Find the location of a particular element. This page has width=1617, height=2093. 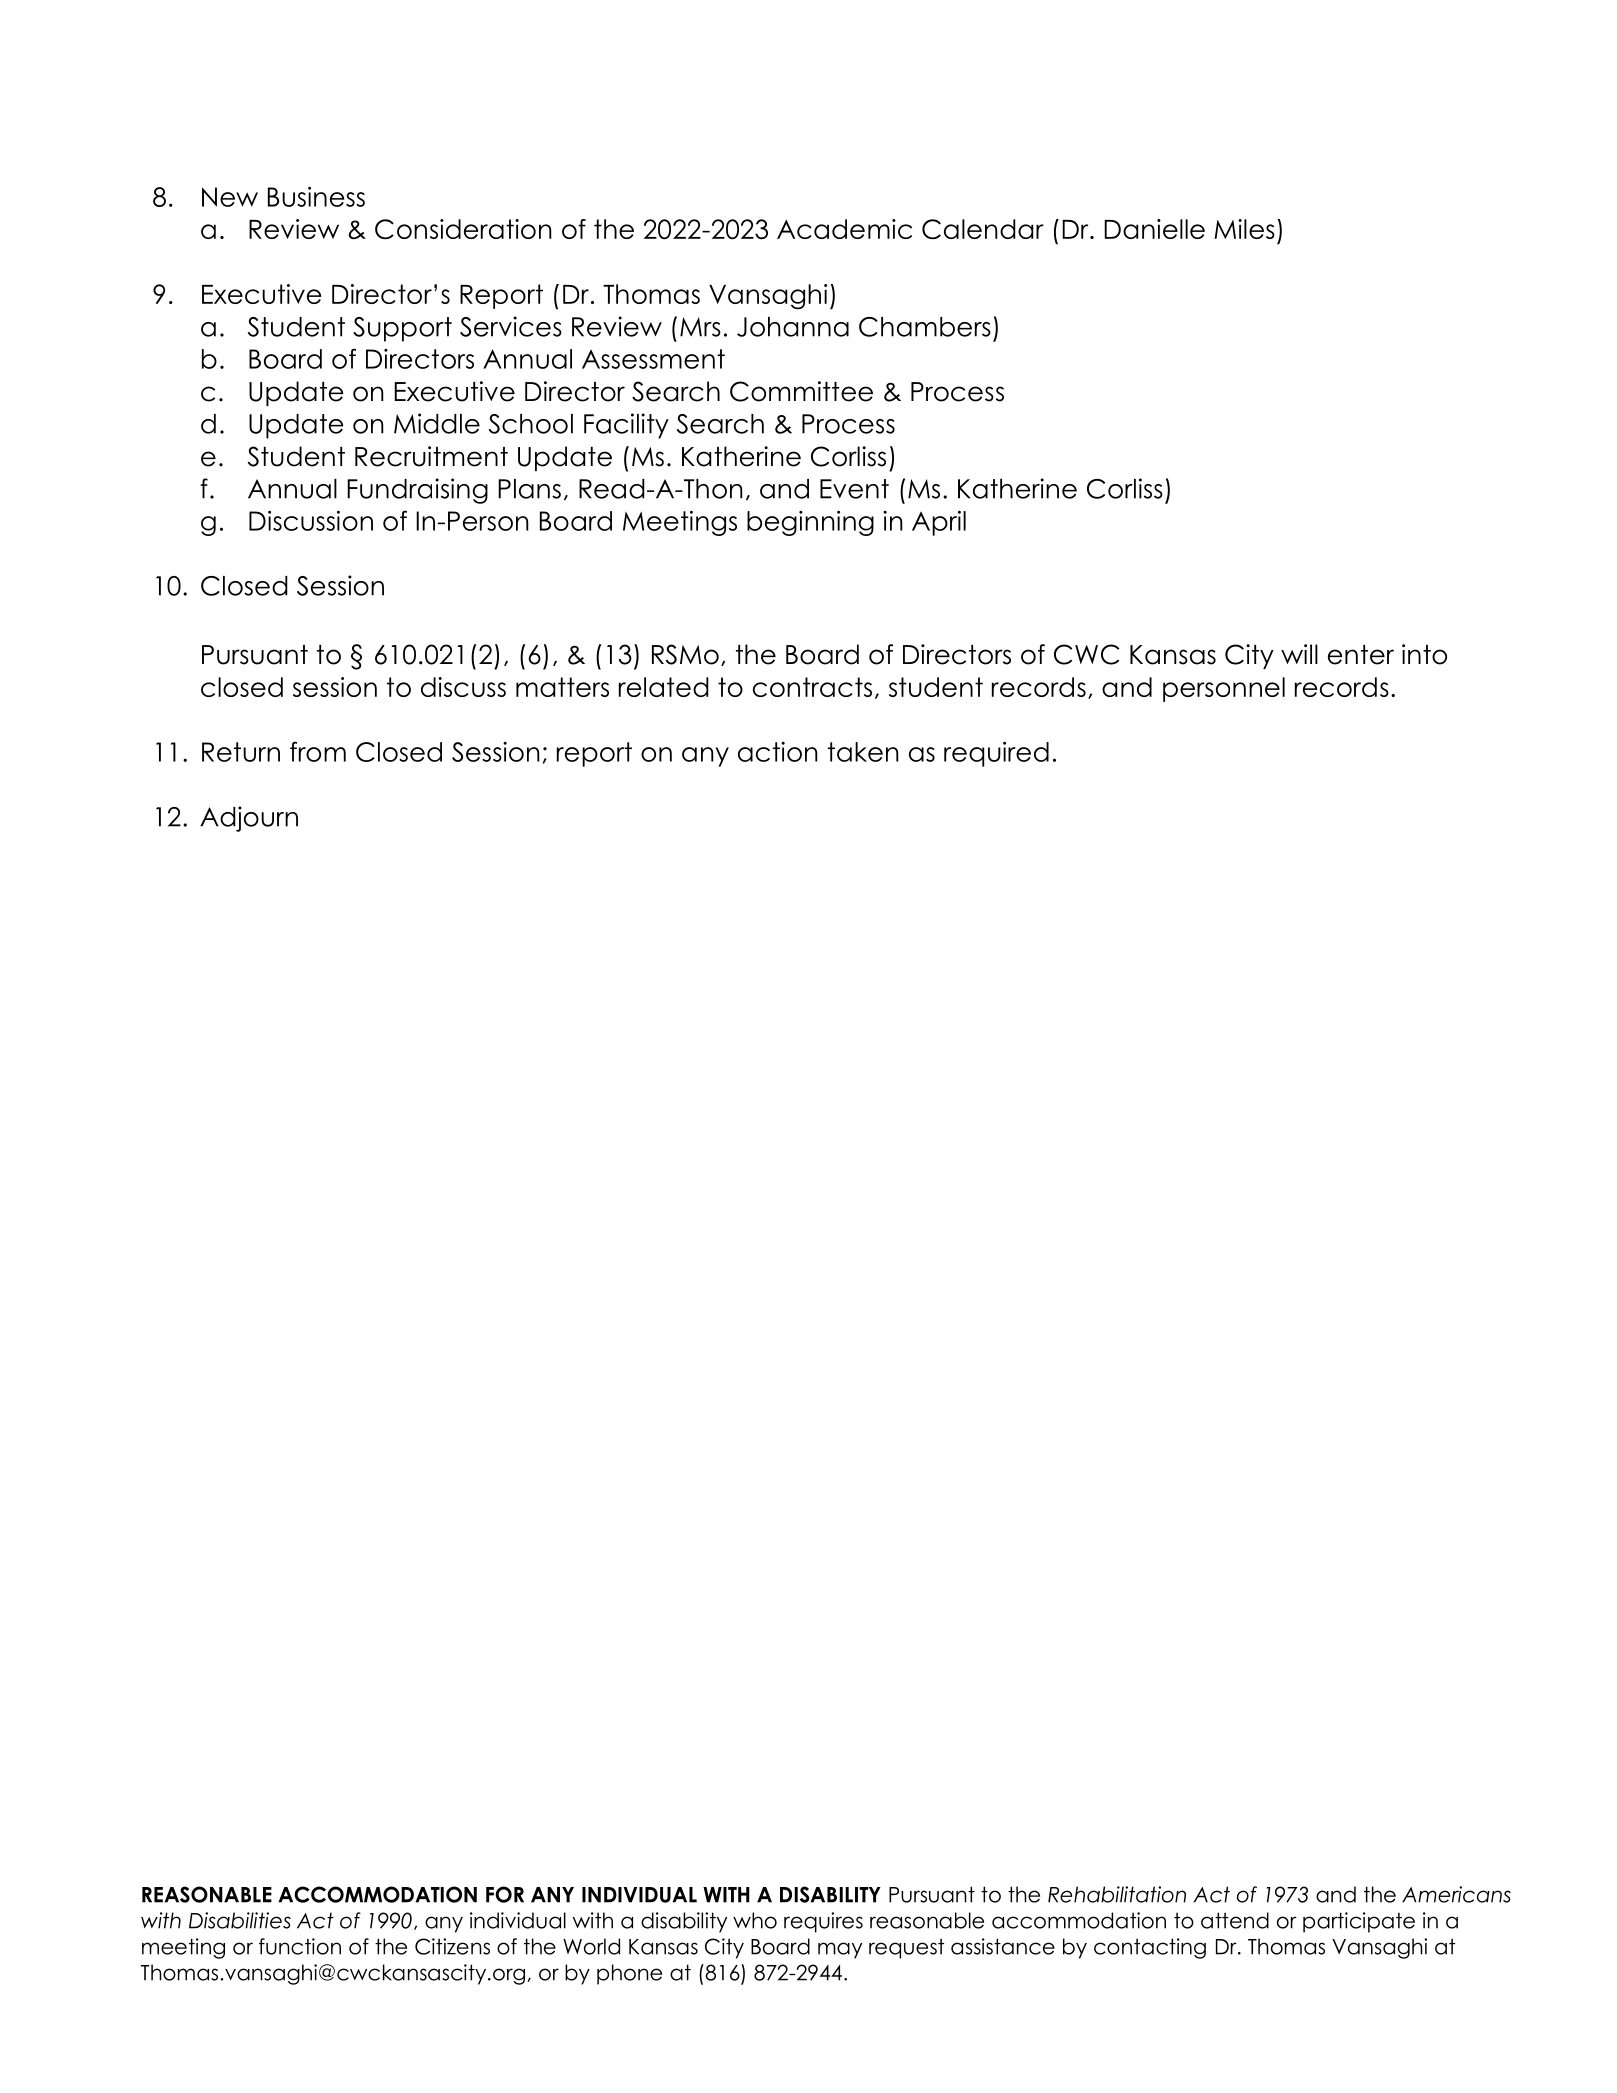

Citizens is located at coordinates (452, 1946).
